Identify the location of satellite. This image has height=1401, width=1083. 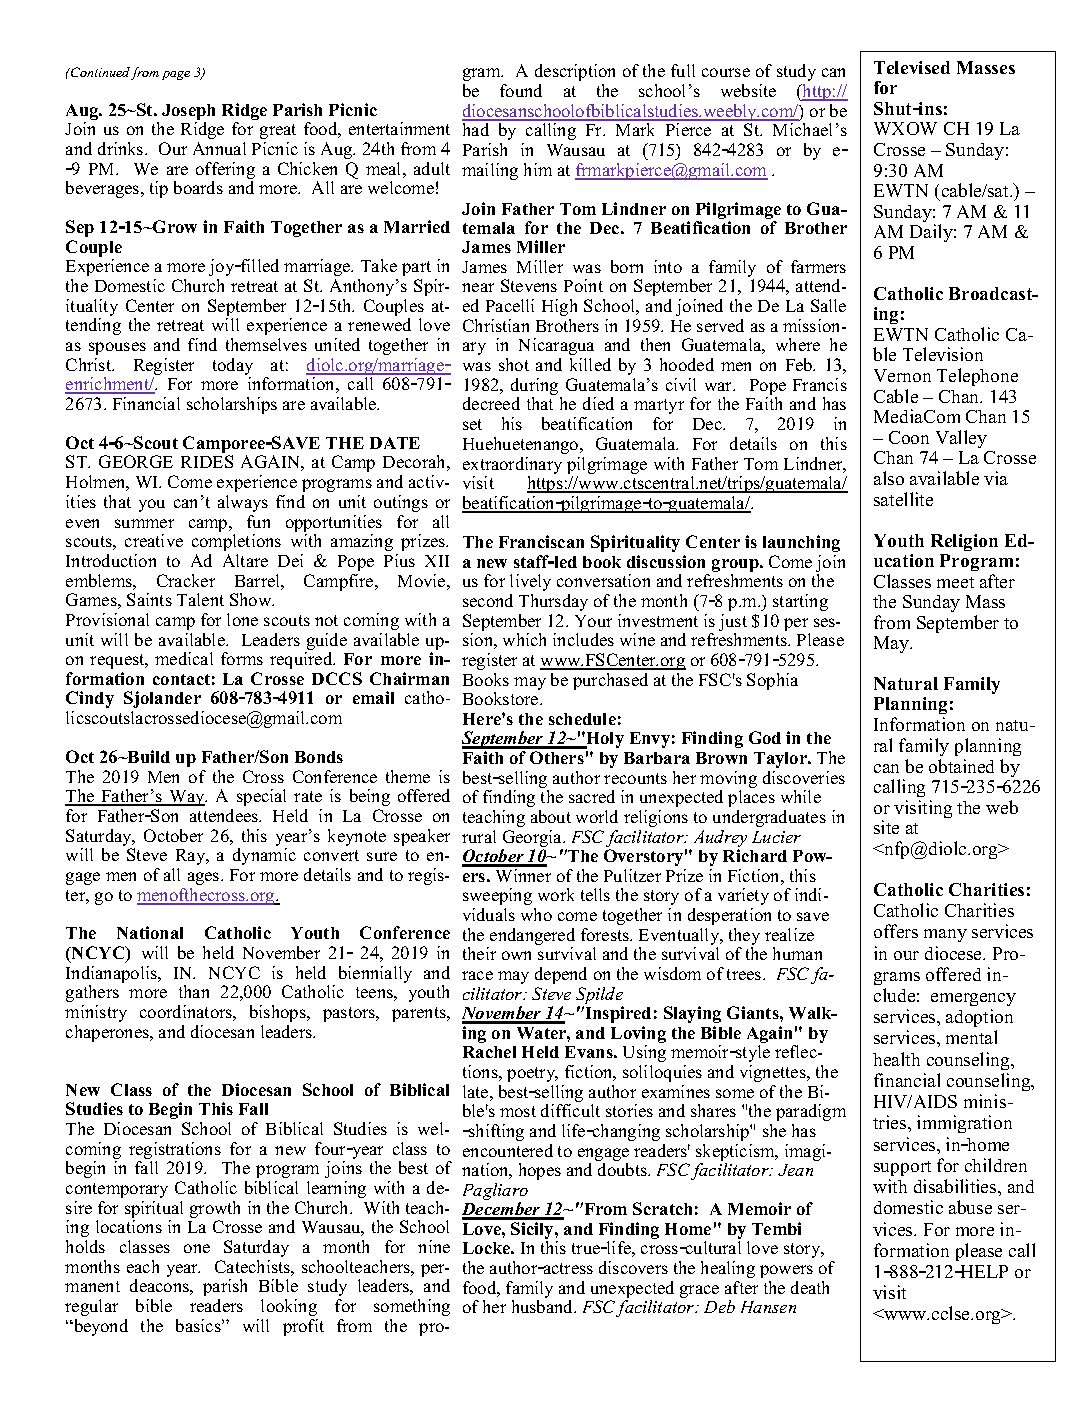
(903, 499).
